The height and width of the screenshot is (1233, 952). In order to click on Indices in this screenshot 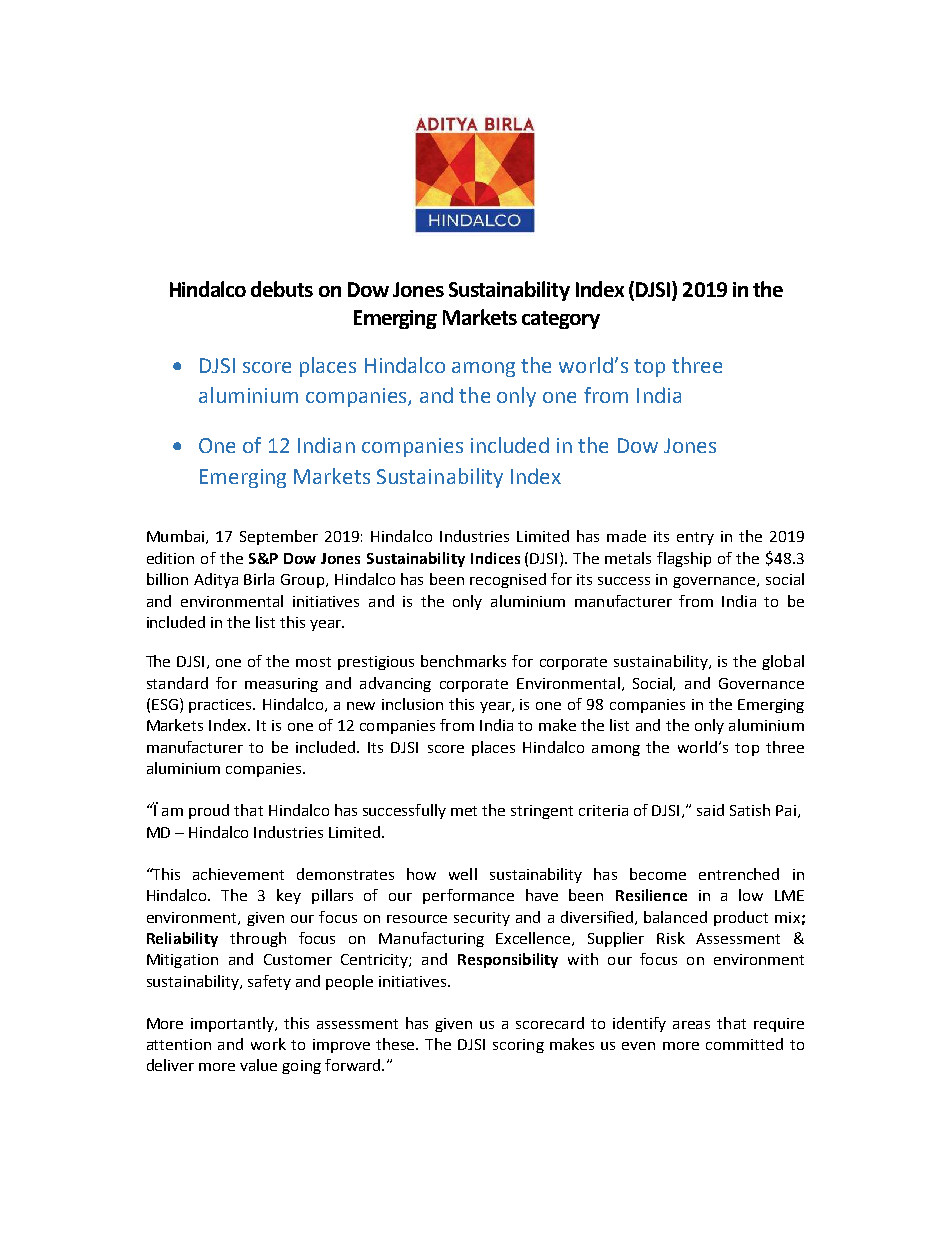, I will do `click(495, 558)`.
